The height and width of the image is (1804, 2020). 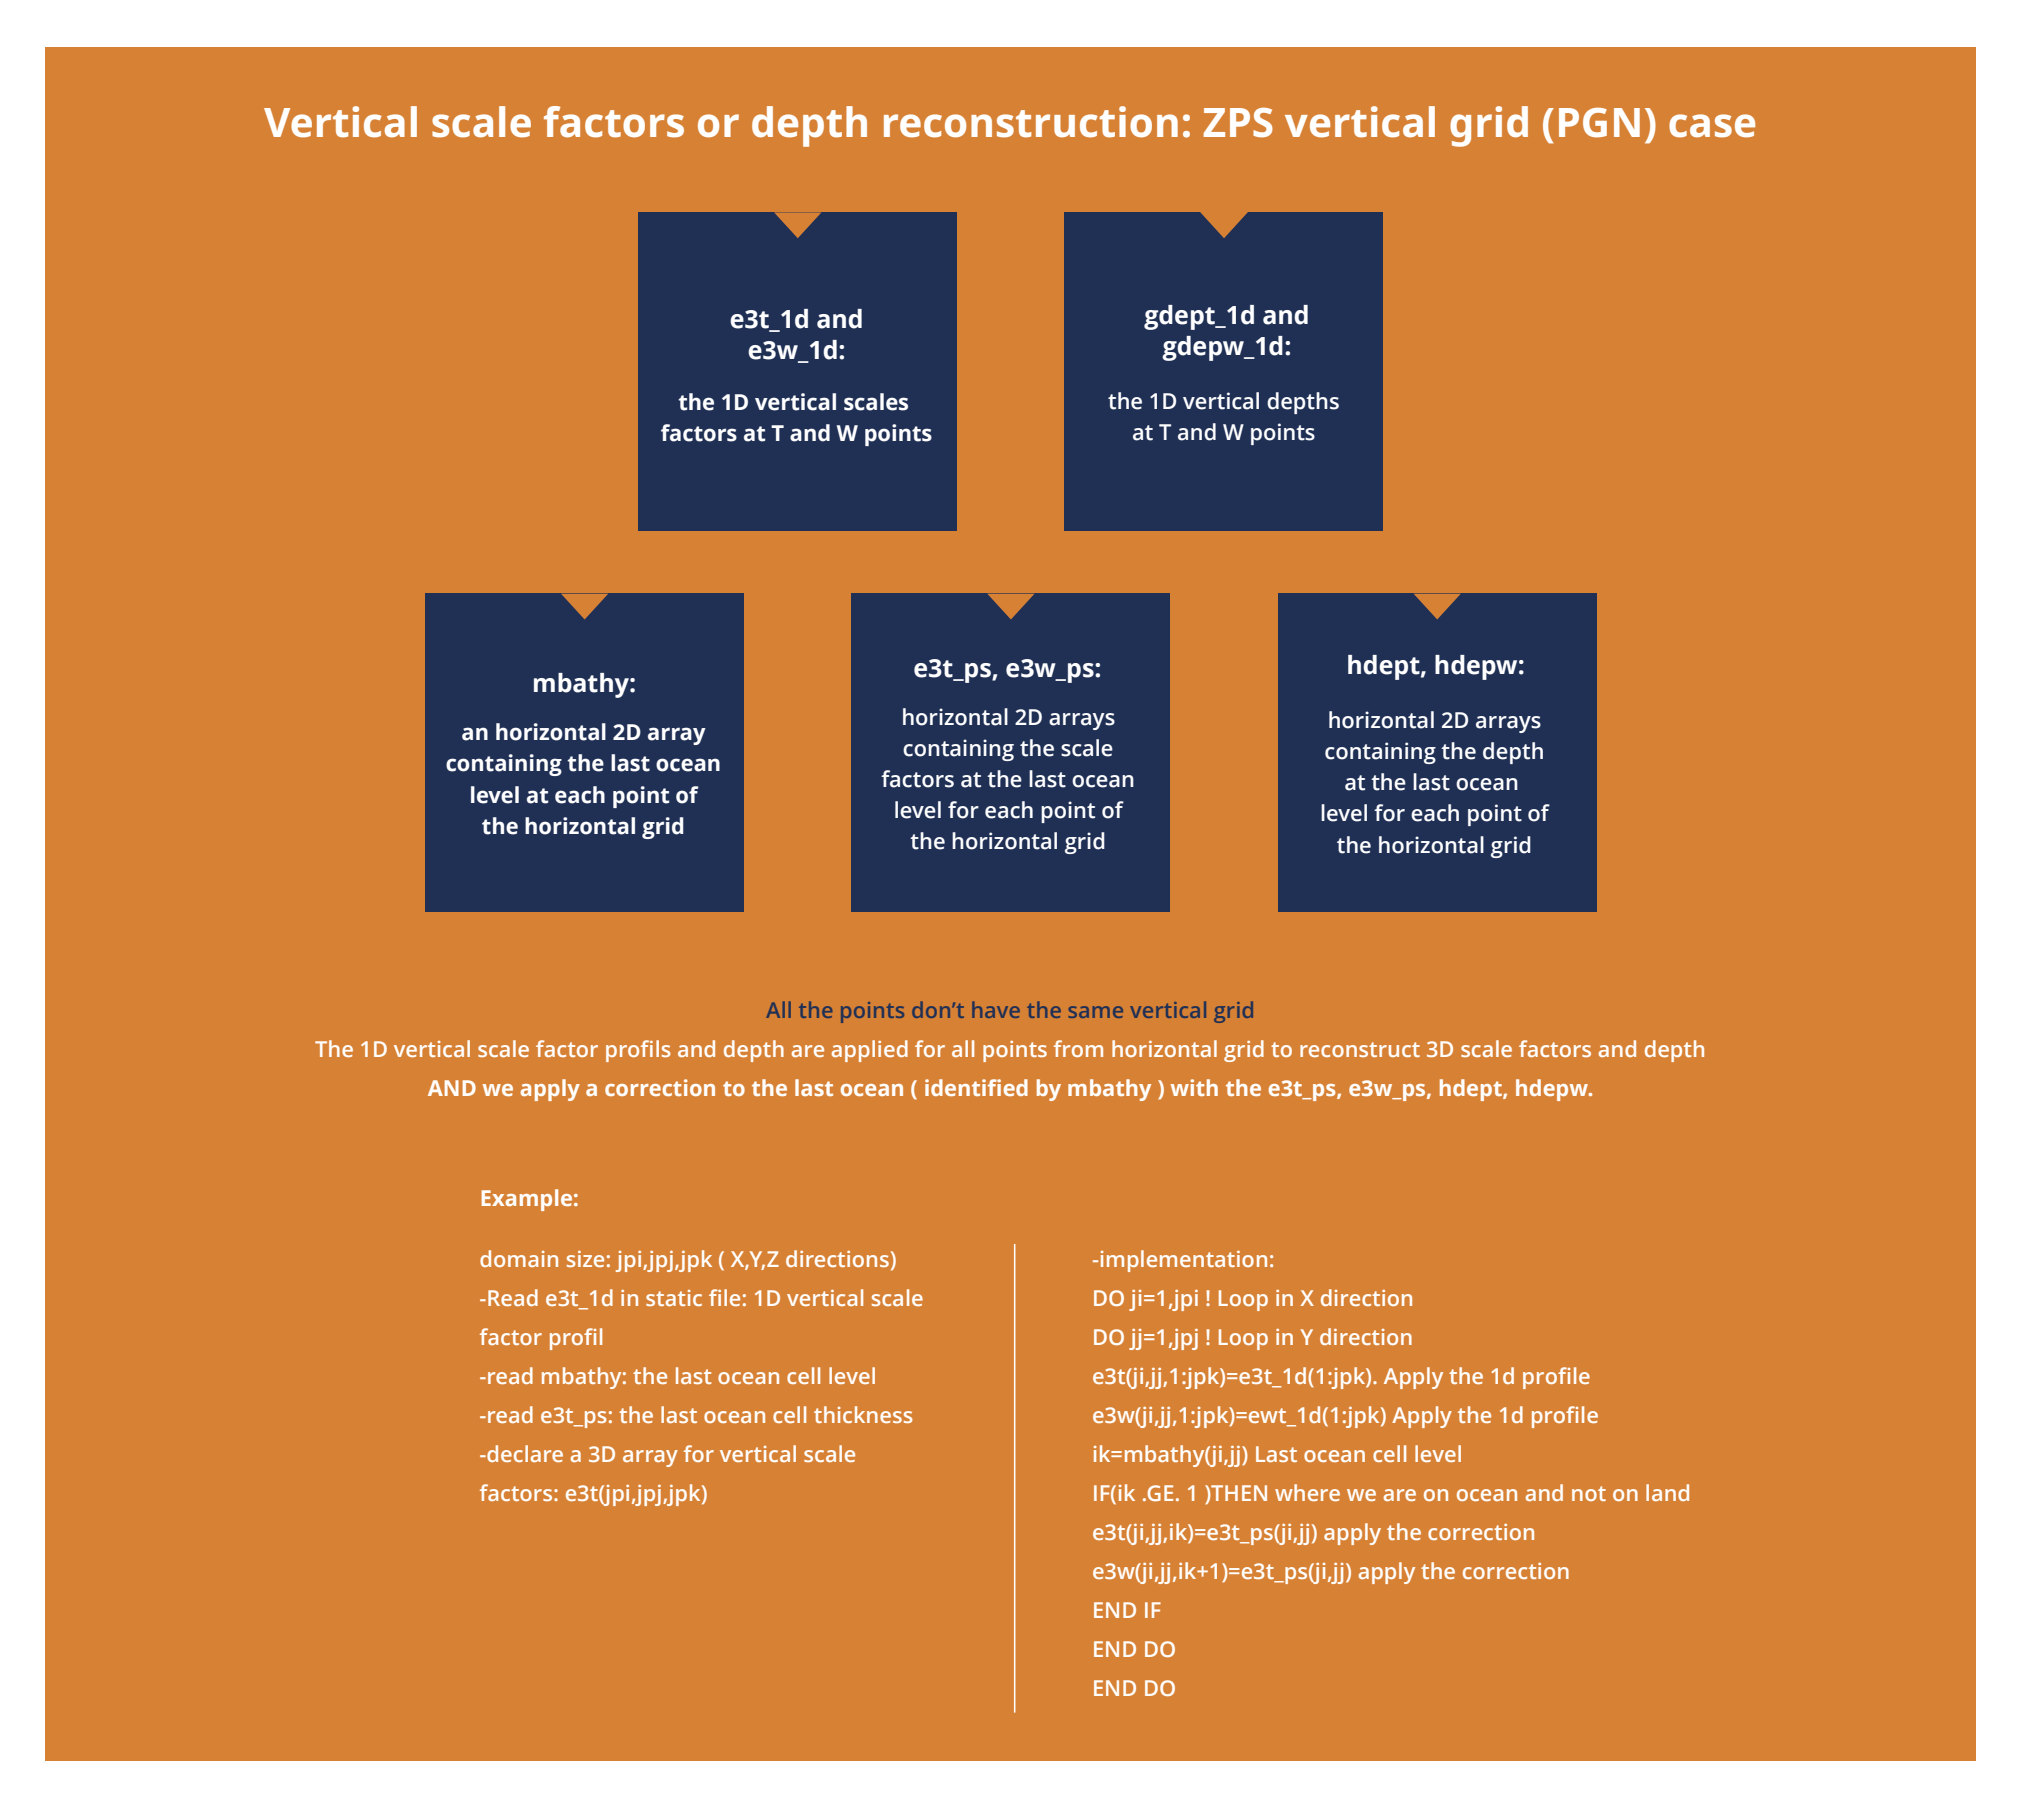 I want to click on domain, so click(x=519, y=1258).
